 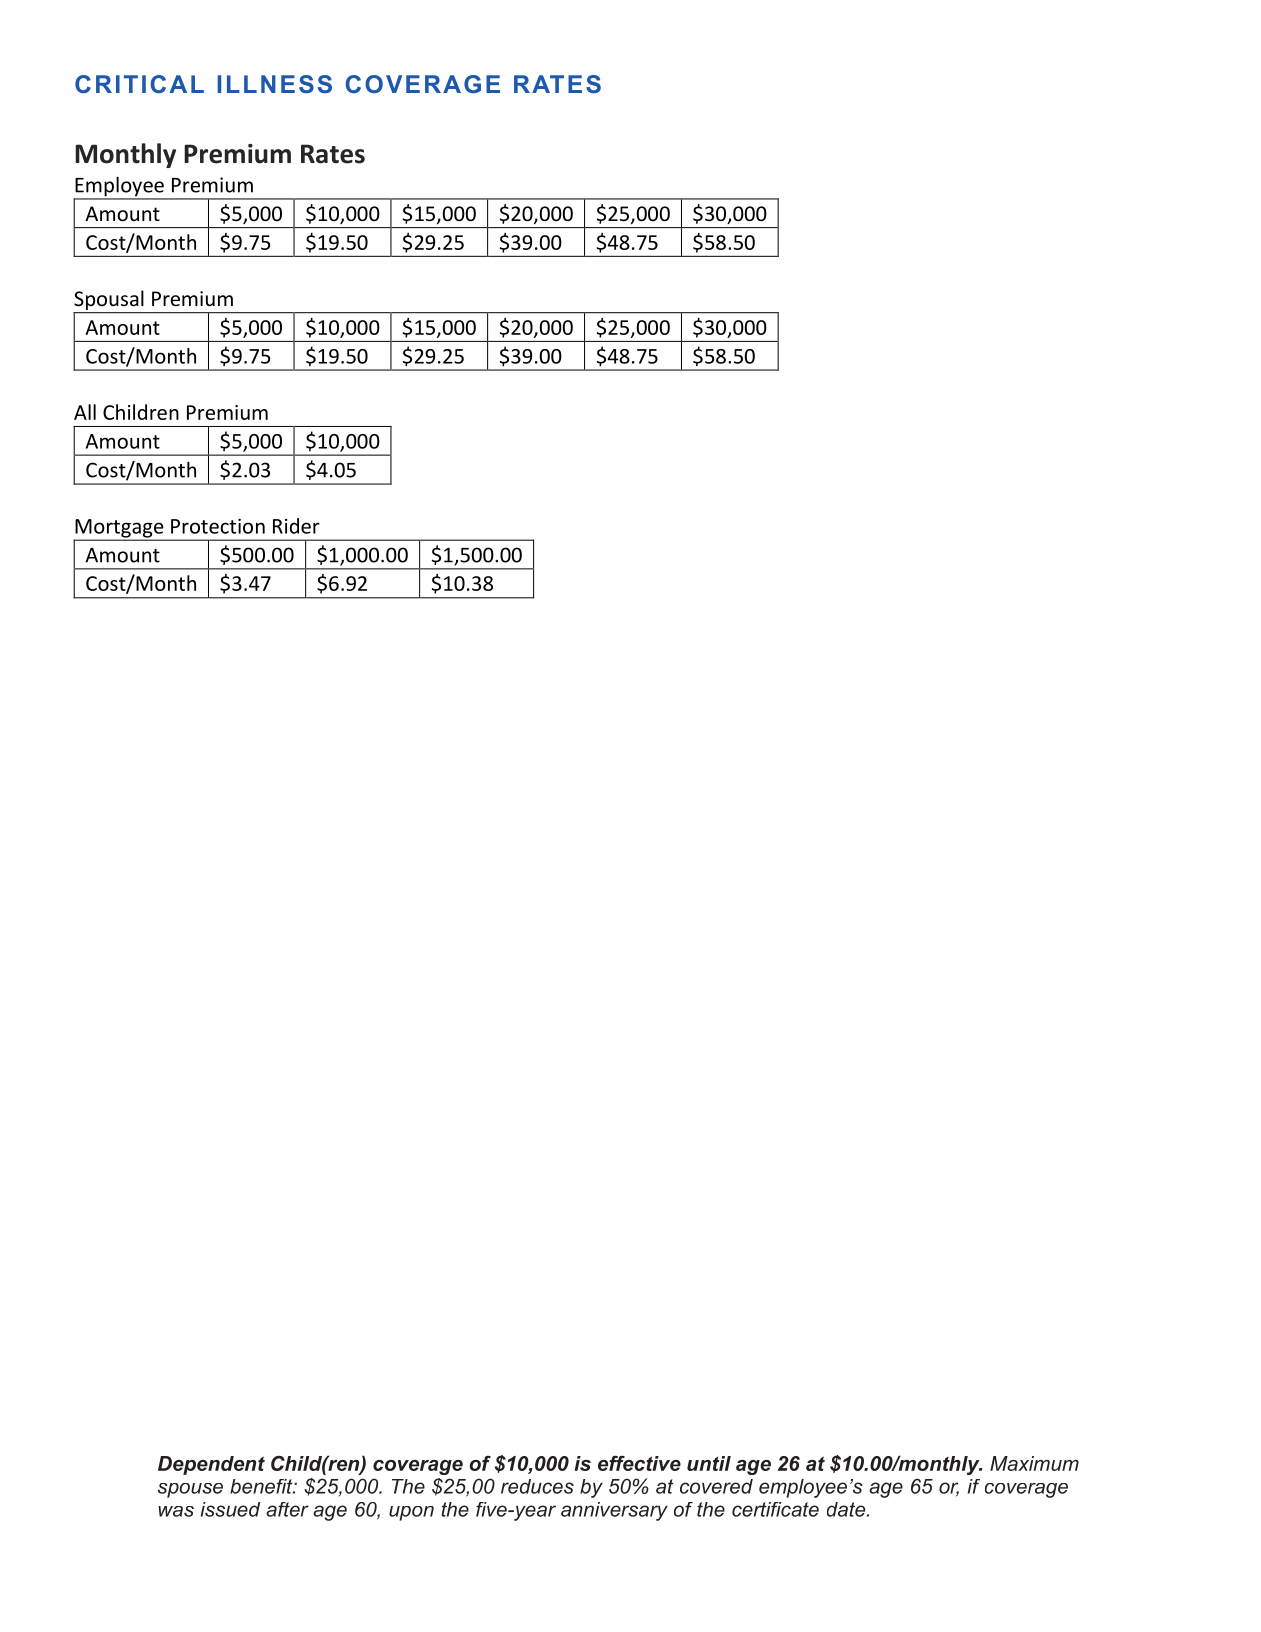 I want to click on All, so click(x=85, y=412).
